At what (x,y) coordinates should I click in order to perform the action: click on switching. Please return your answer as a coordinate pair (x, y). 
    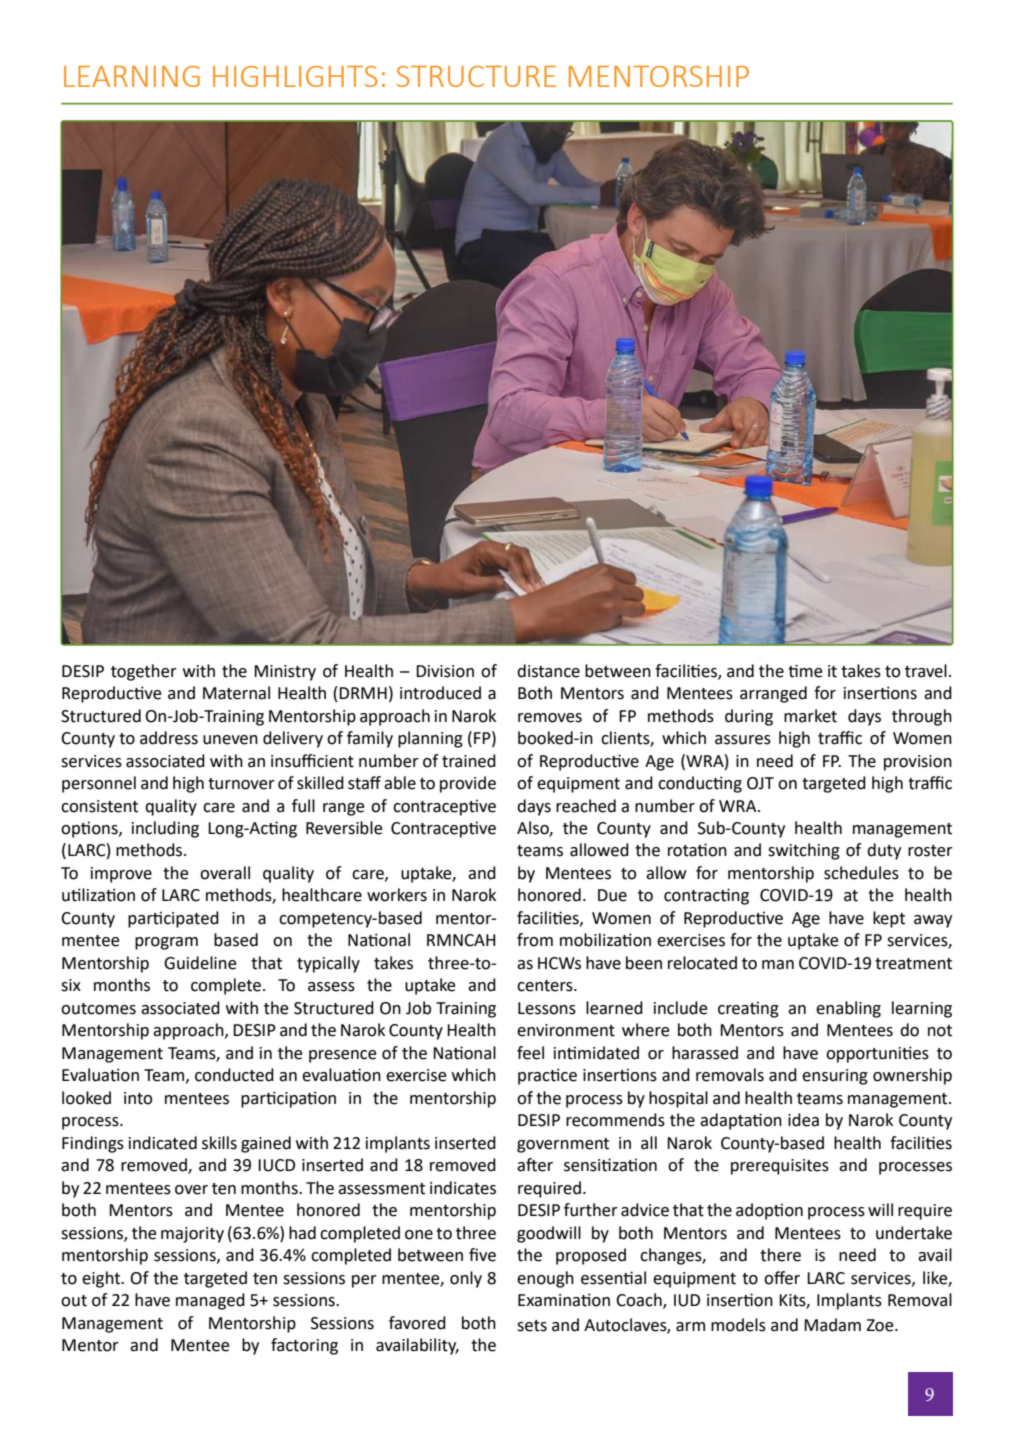
    Looking at the image, I should click on (804, 851).
